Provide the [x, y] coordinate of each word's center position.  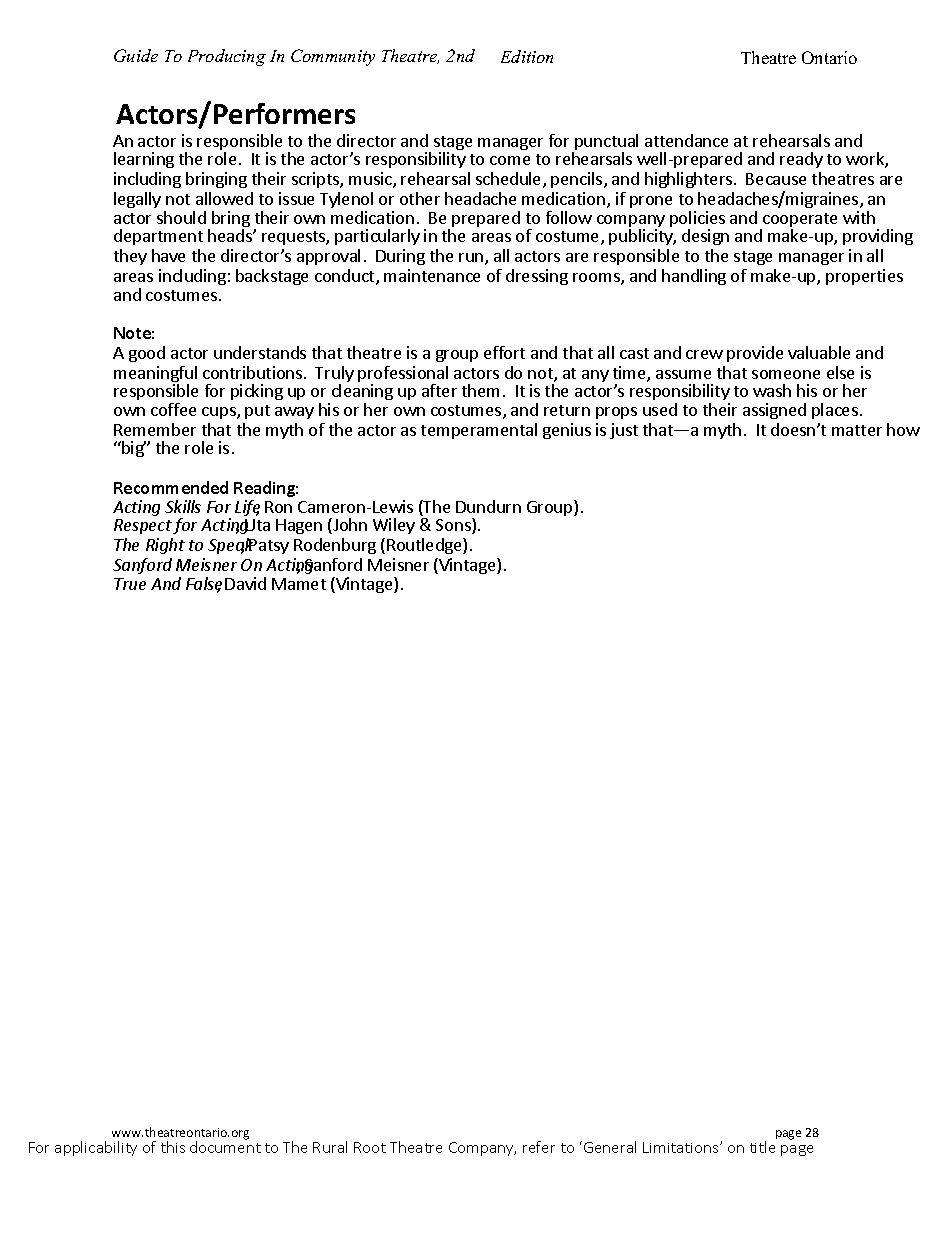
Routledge [425, 546]
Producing [227, 57]
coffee [173, 409]
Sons [454, 526]
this [173, 1147]
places [835, 411]
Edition [527, 56]
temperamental [479, 431]
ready [801, 160]
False [204, 585]
